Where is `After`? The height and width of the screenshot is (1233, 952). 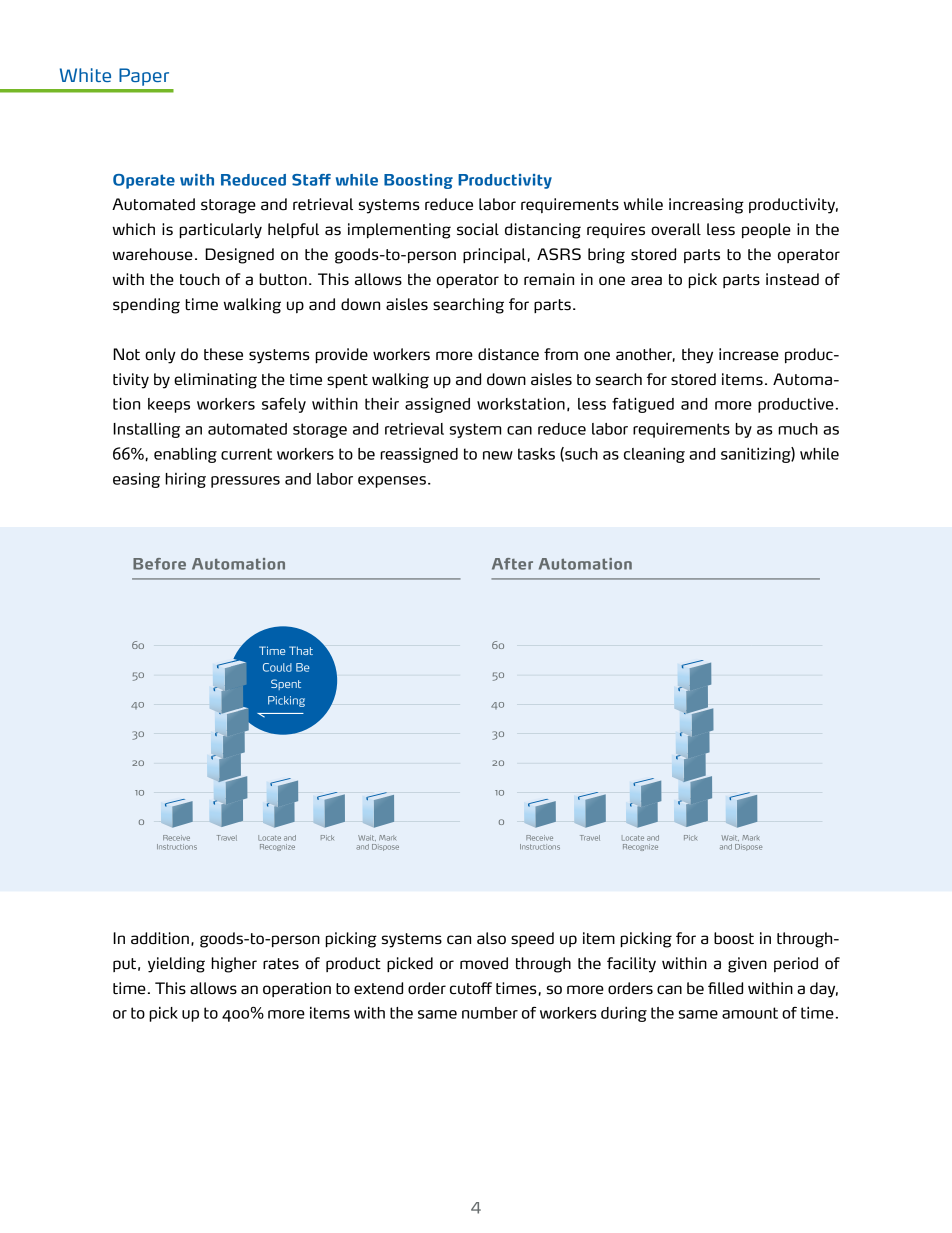
After is located at coordinates (512, 564).
